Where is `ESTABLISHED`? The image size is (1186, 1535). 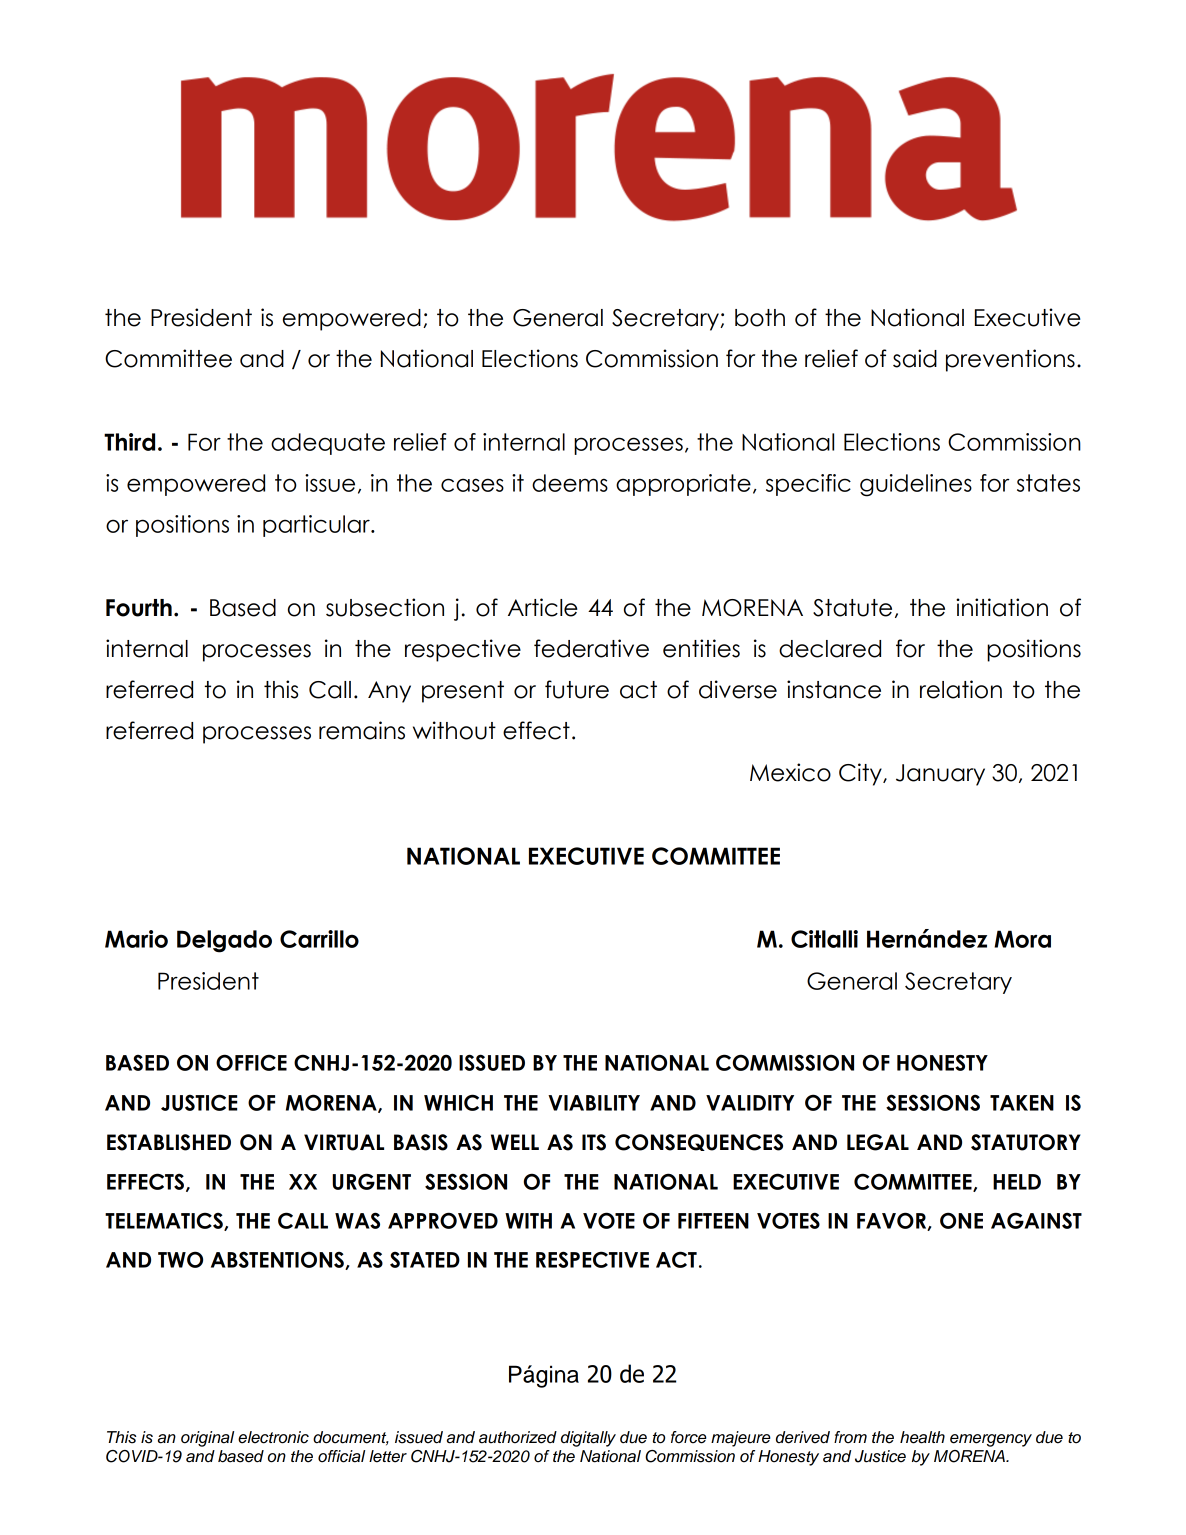 ESTABLISHED is located at coordinates (169, 1142).
